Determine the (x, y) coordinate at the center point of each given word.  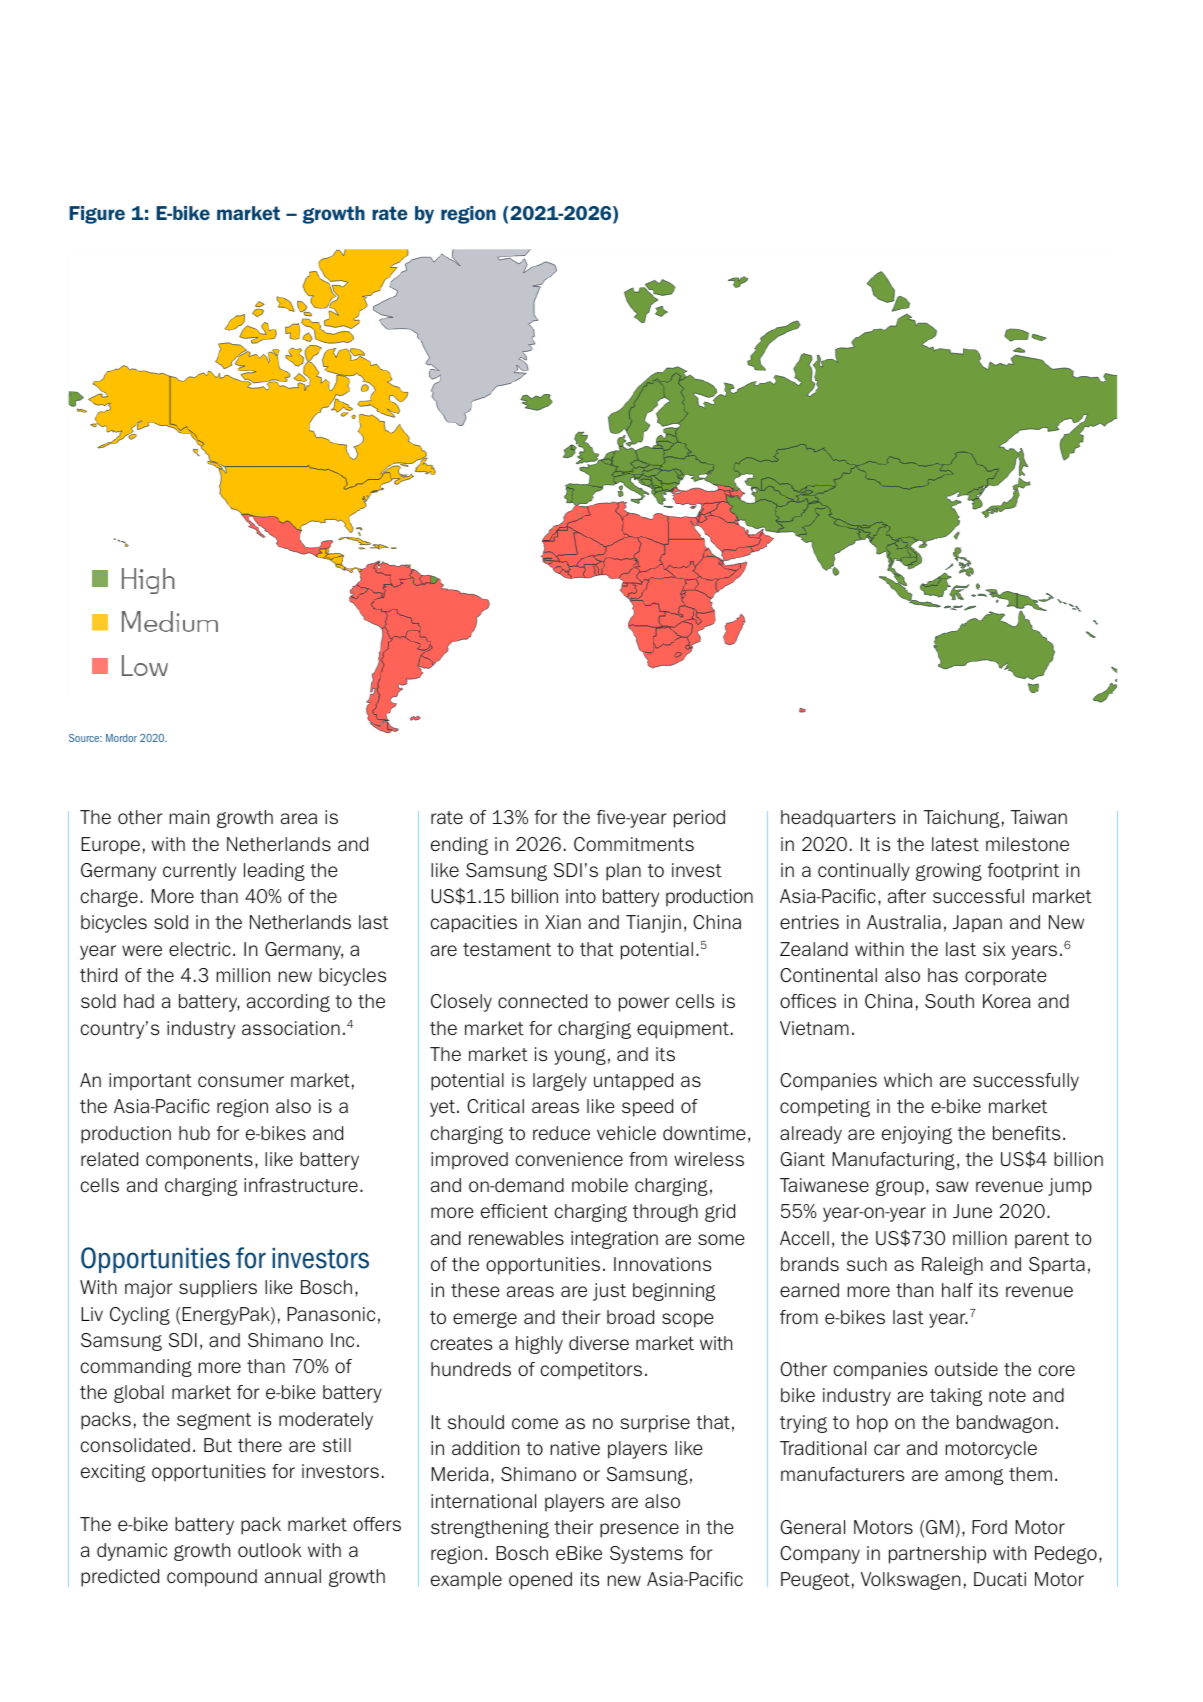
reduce (561, 1133)
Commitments (634, 844)
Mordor (121, 738)
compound (212, 1578)
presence (639, 1530)
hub (194, 1133)
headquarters (838, 819)
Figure (97, 215)
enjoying (917, 1135)
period (699, 819)
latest (955, 844)
